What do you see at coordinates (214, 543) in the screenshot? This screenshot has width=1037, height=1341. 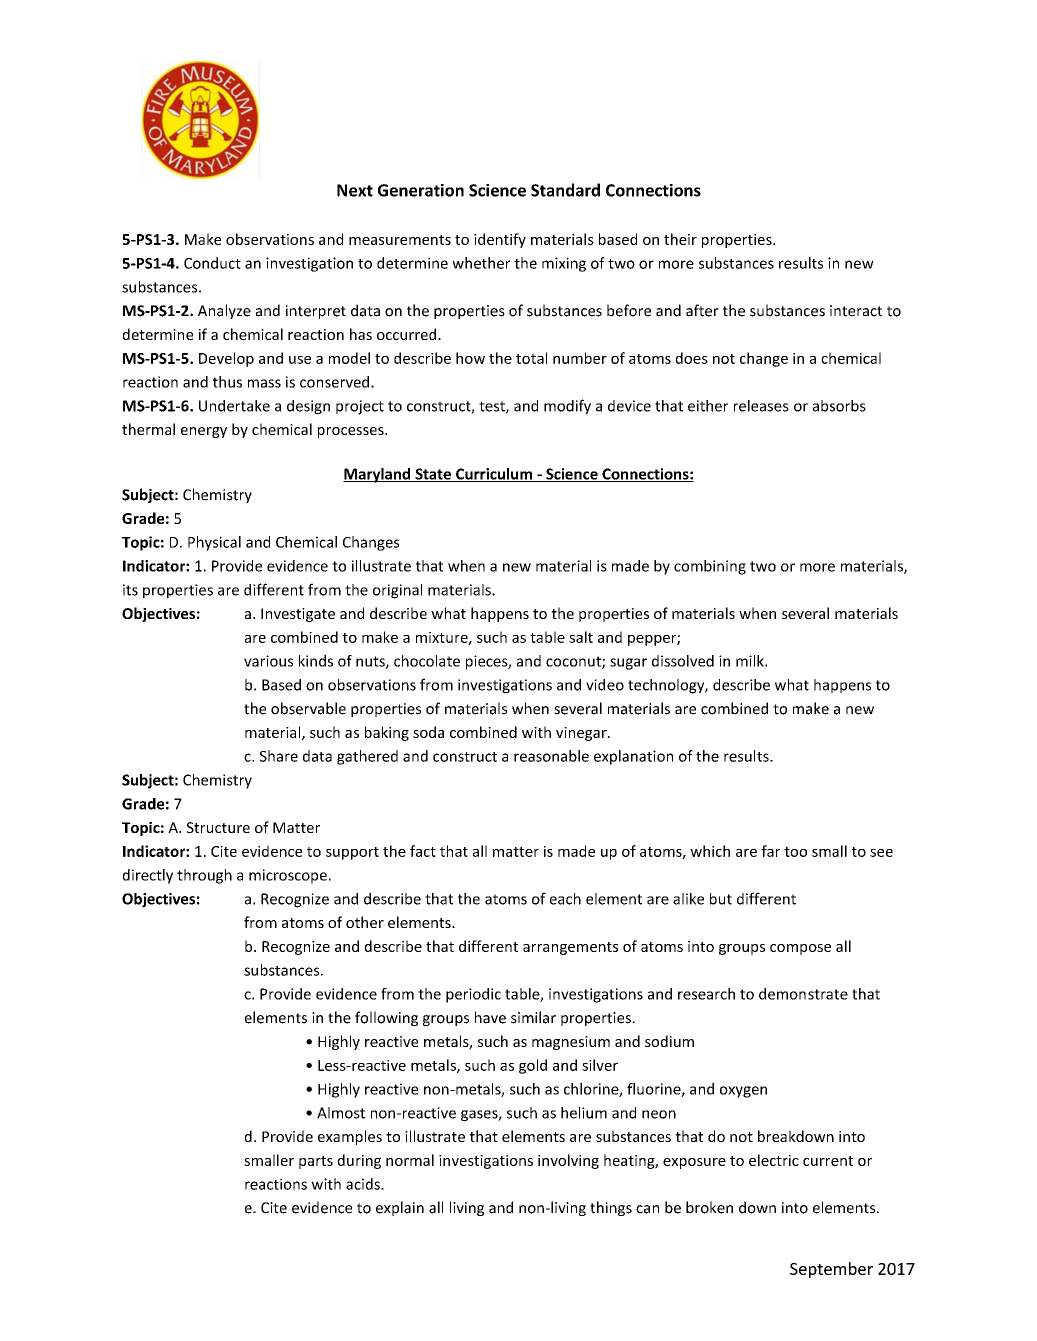 I see `Physical` at bounding box center [214, 543].
